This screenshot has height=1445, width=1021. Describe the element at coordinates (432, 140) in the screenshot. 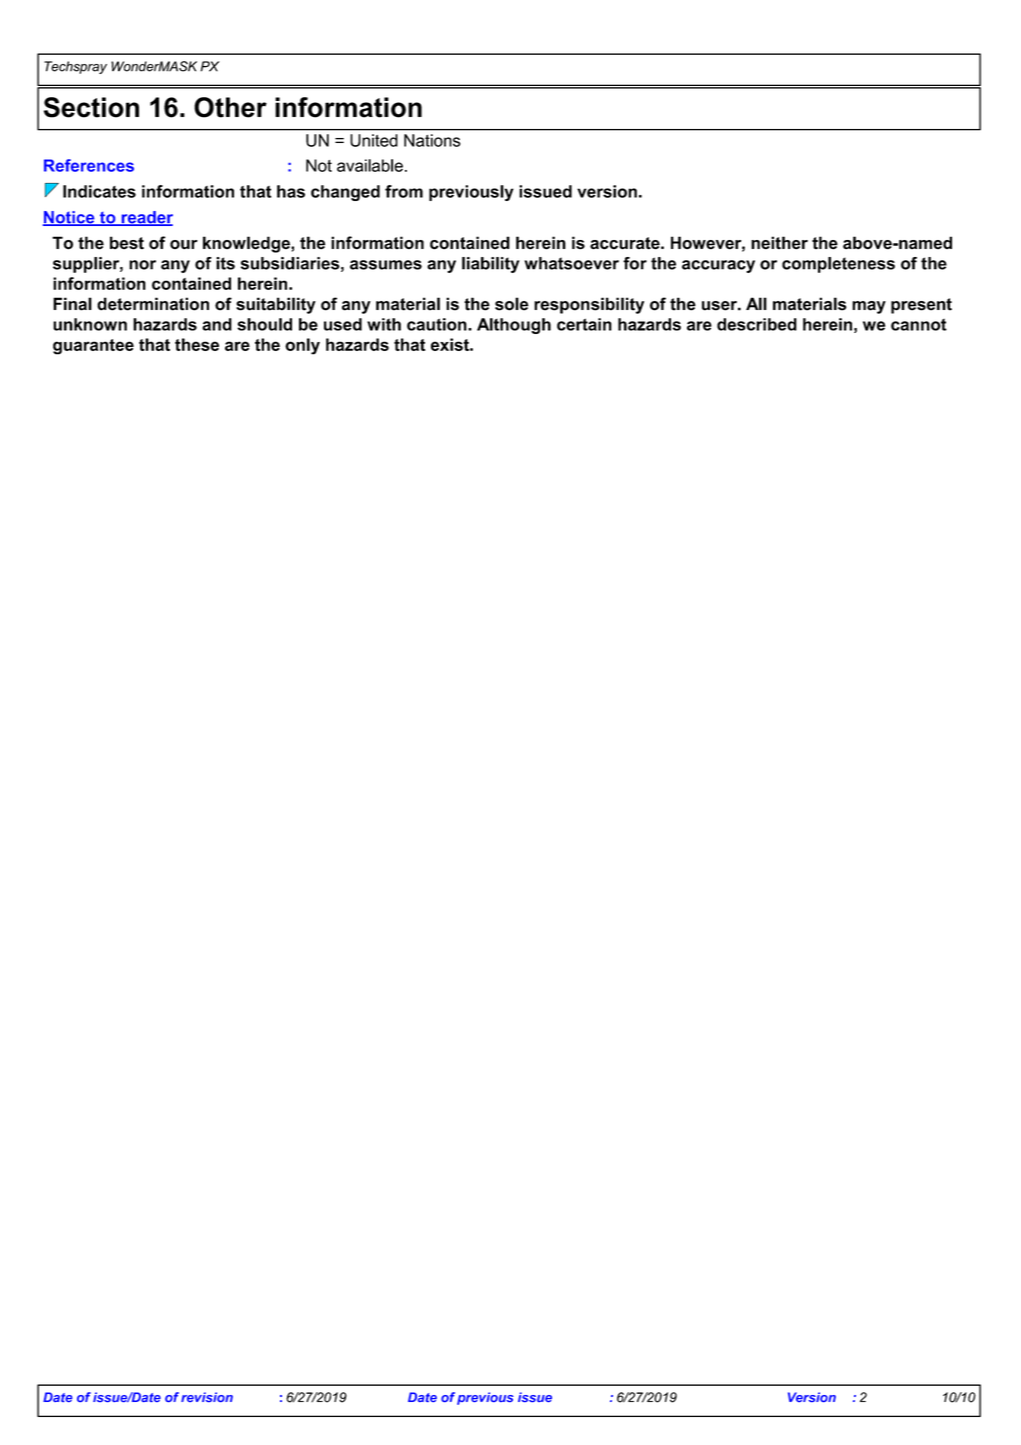

I see `Nations` at that location.
